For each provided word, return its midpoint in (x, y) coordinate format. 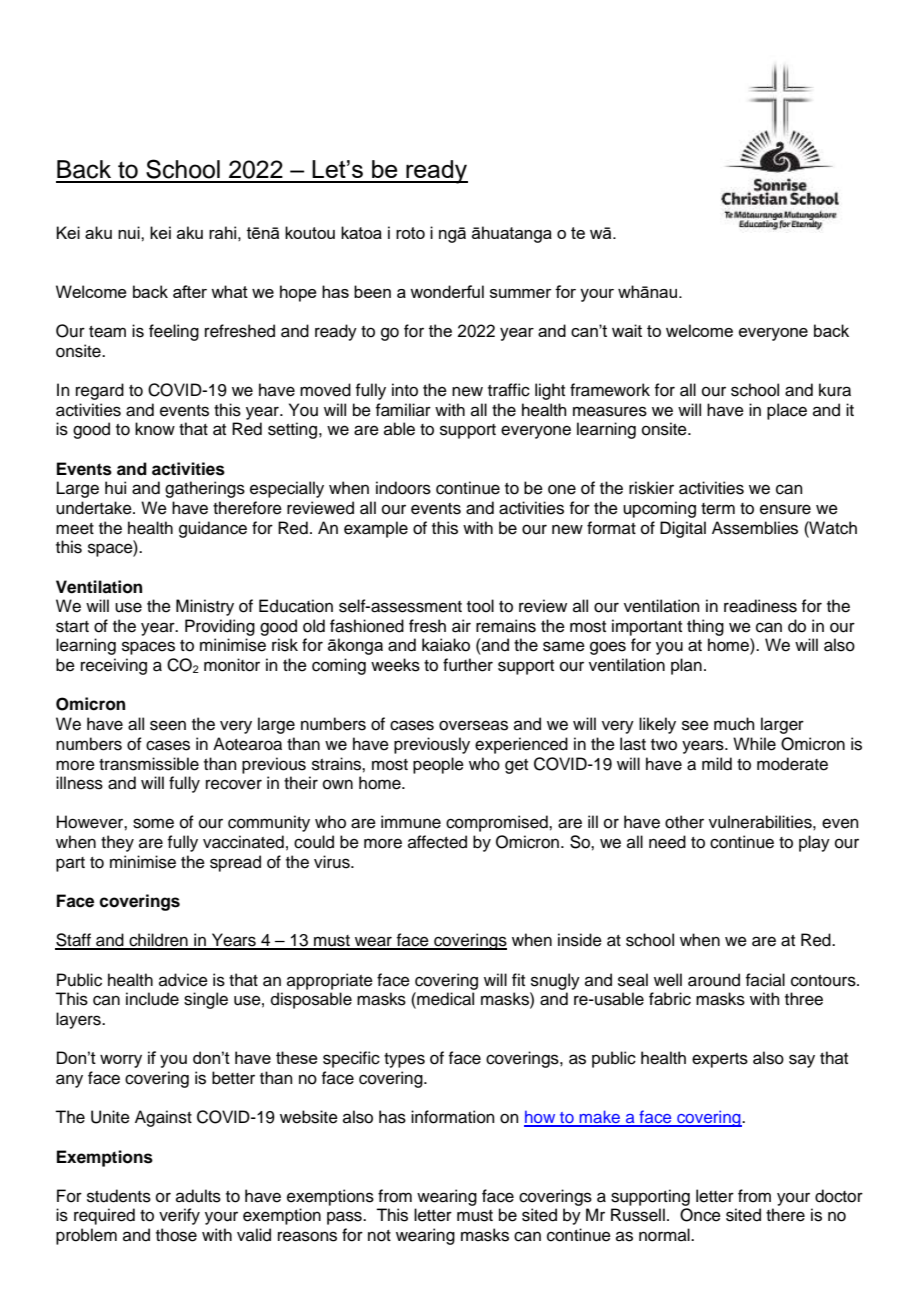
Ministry (205, 607)
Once (700, 1215)
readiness (760, 606)
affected (437, 842)
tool (480, 606)
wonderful (447, 291)
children (158, 941)
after (190, 291)
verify (179, 1216)
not (379, 1236)
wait (627, 330)
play (814, 843)
